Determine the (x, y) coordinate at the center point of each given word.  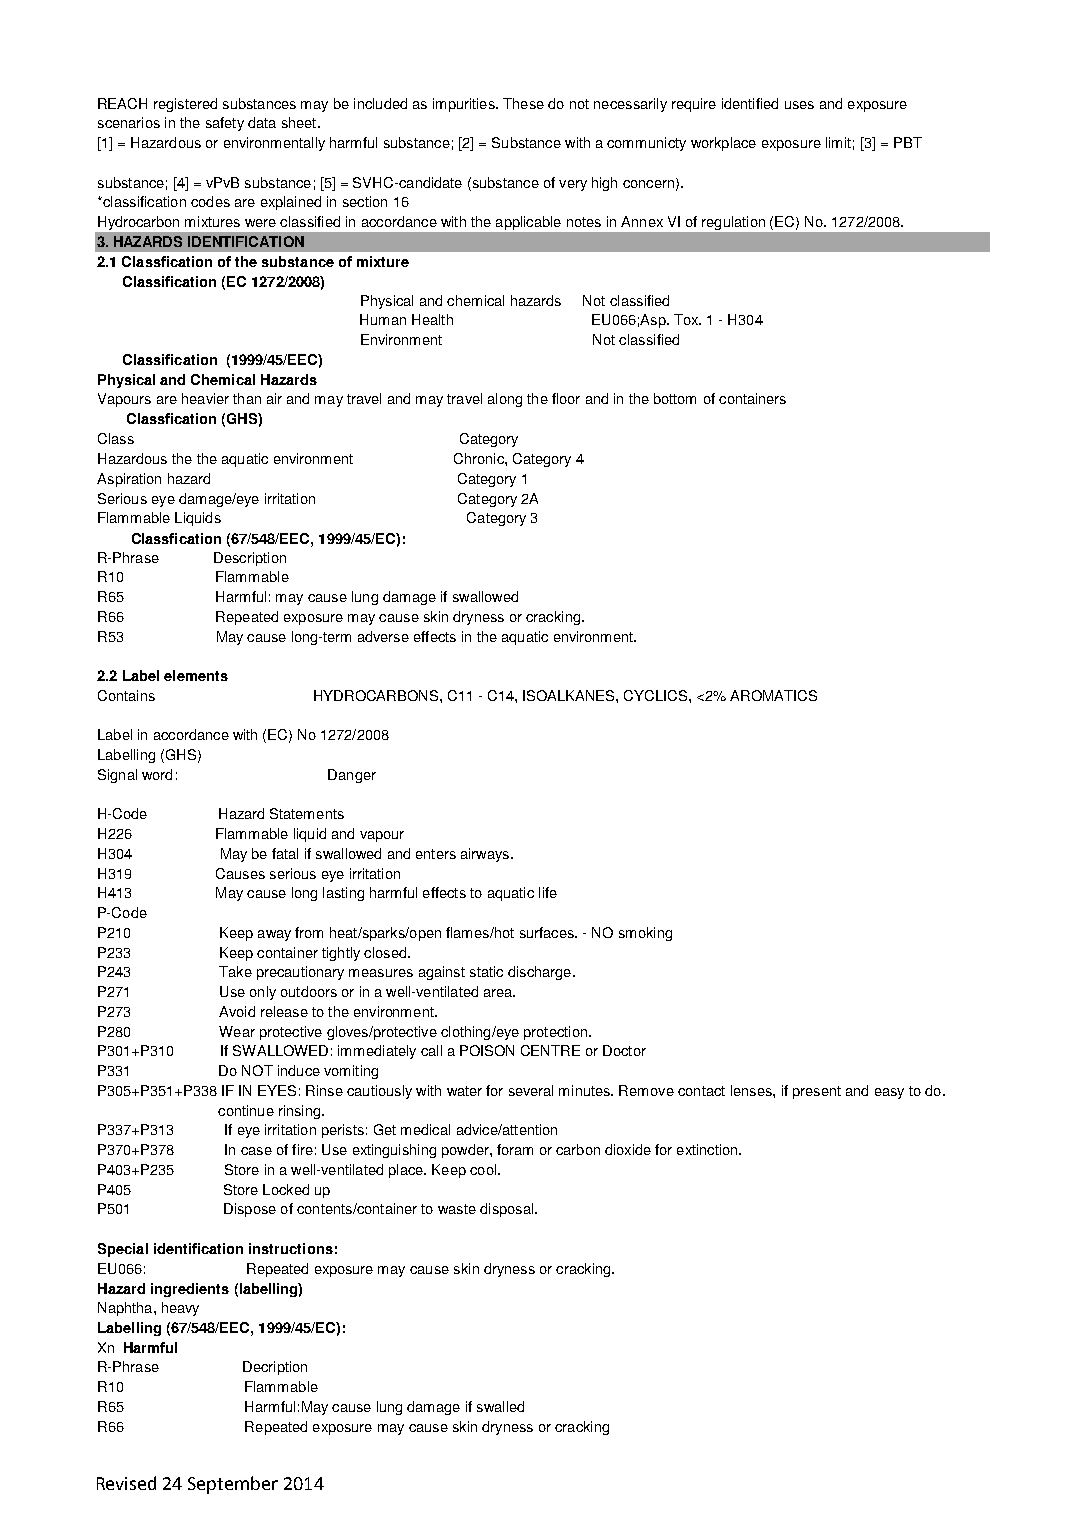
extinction (708, 1149)
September (233, 1485)
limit (838, 142)
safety (225, 124)
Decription (275, 1368)
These (523, 103)
